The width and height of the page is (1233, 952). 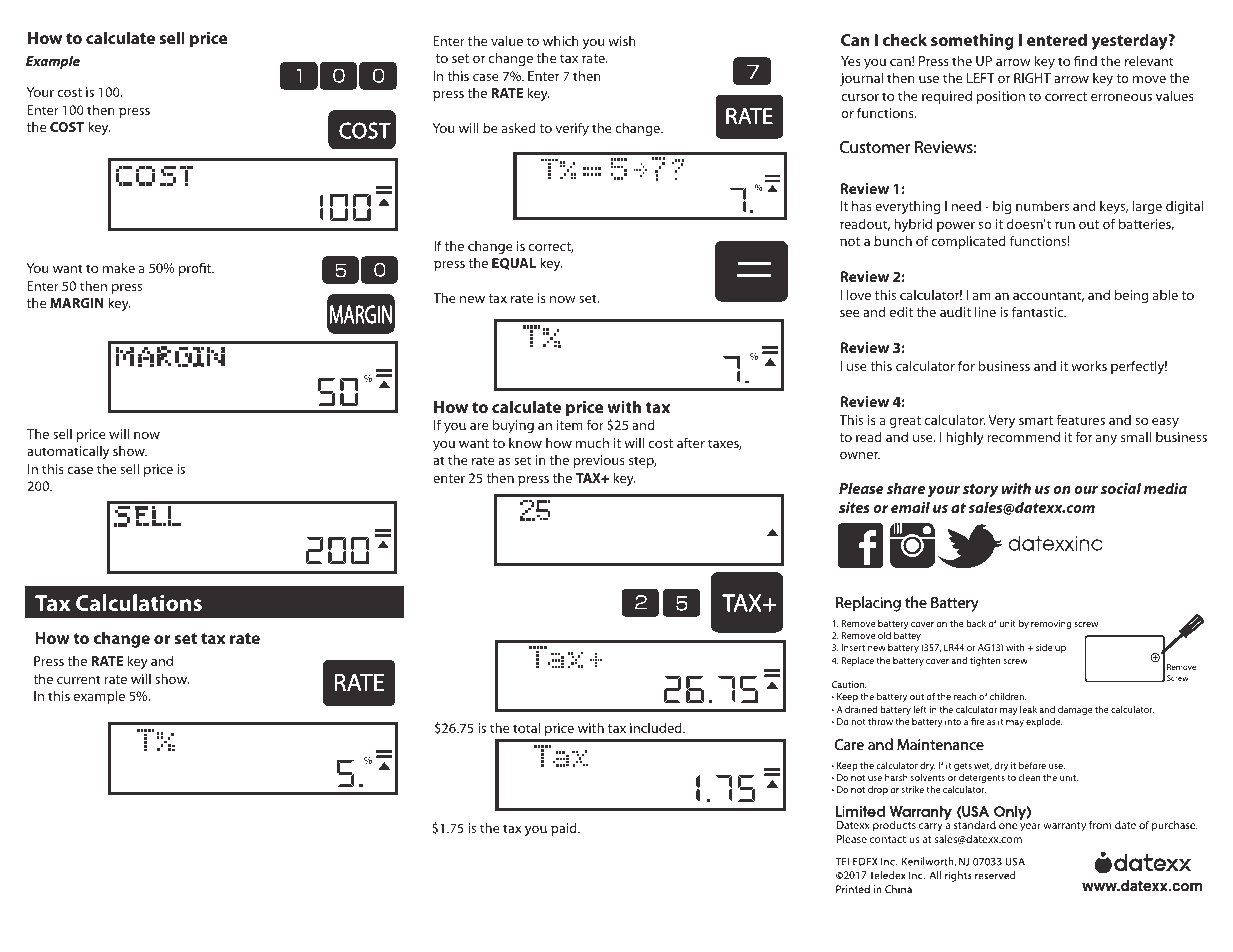 I want to click on current, so click(x=79, y=679).
